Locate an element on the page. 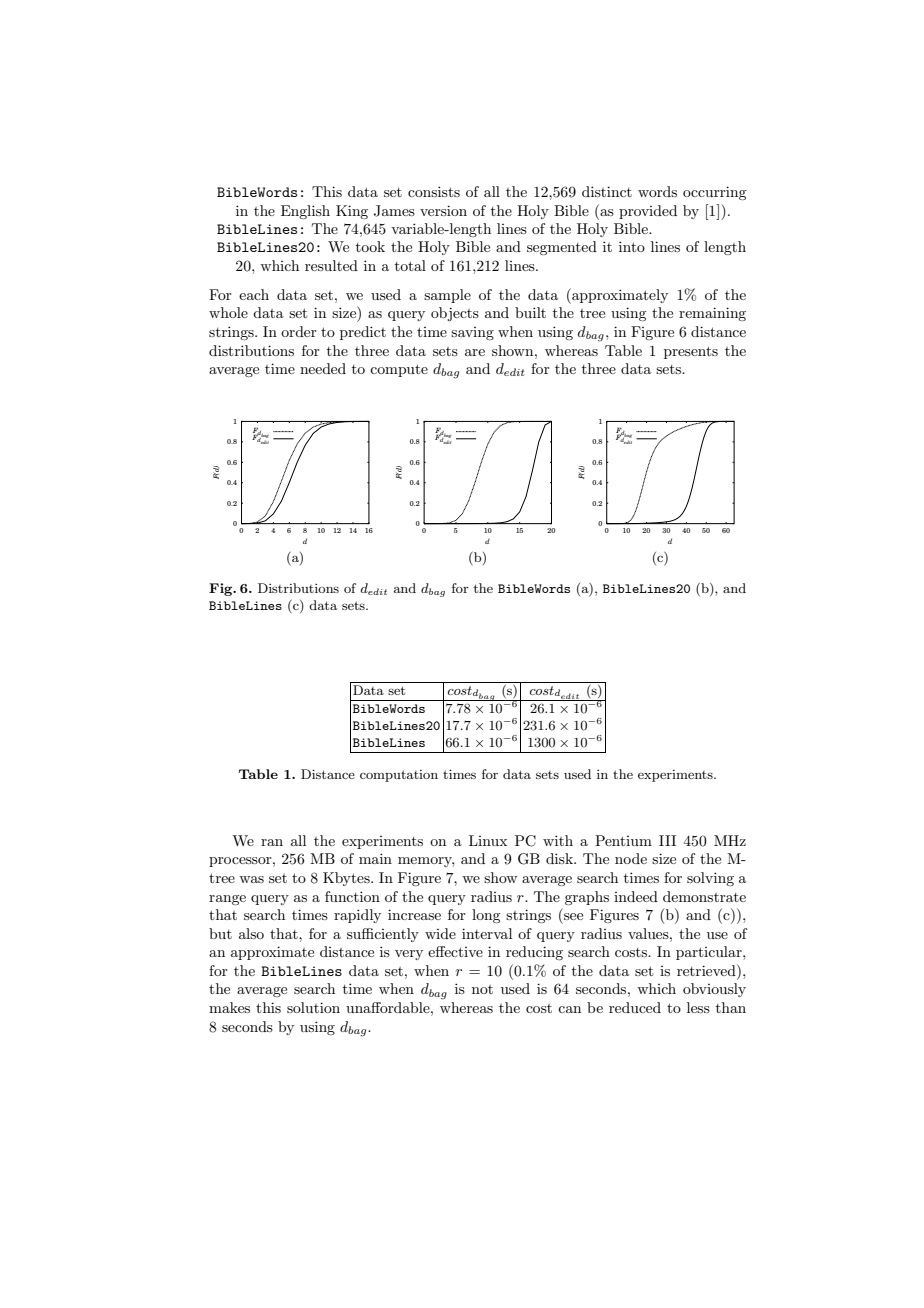 The image size is (924, 1308). provided is located at coordinates (648, 212).
